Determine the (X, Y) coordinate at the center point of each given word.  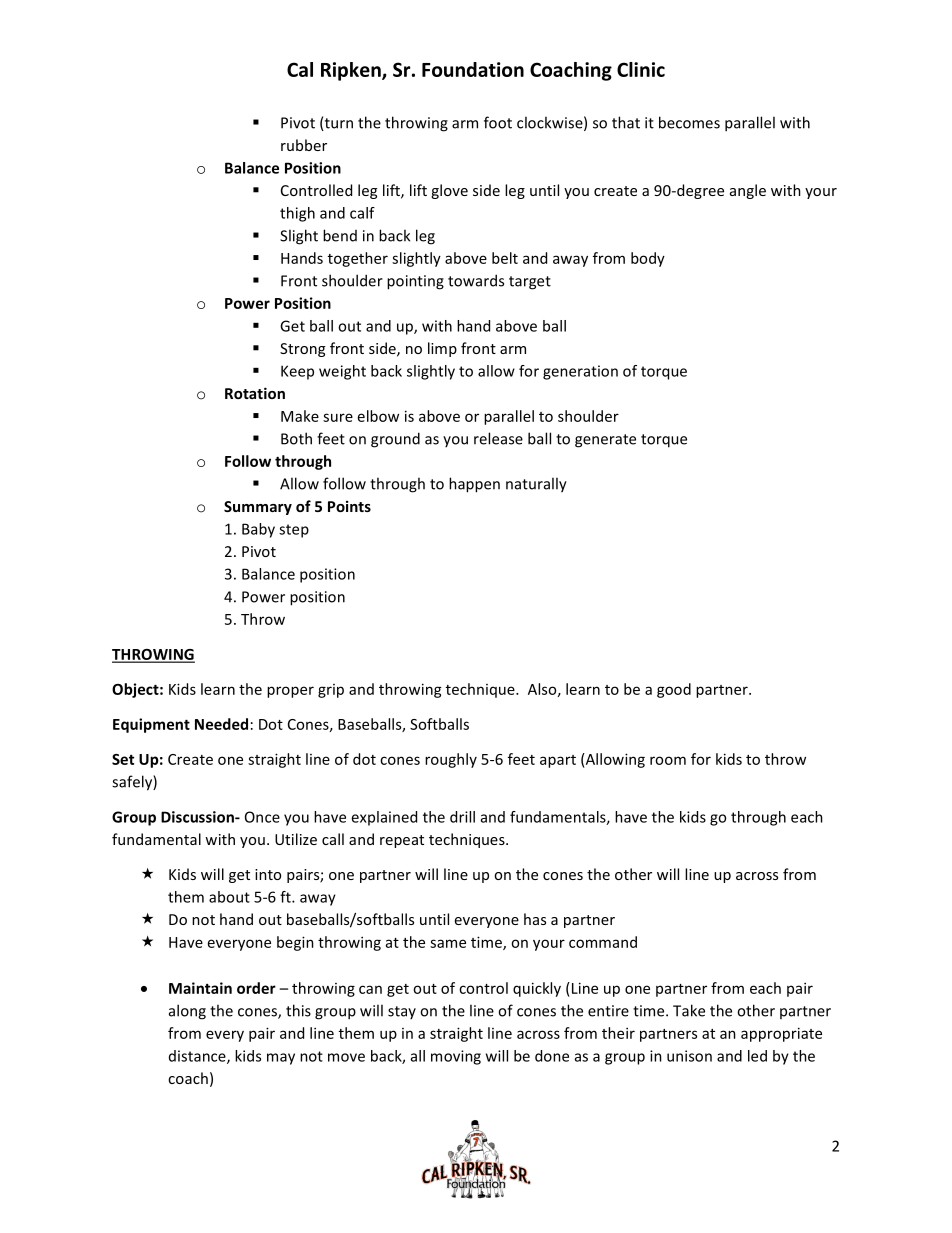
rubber (304, 145)
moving (456, 1057)
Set (123, 759)
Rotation (255, 393)
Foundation (473, 69)
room (668, 760)
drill (462, 817)
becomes (689, 122)
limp (442, 349)
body (648, 259)
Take (689, 1010)
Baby (258, 530)
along (187, 1012)
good (674, 690)
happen (474, 485)
